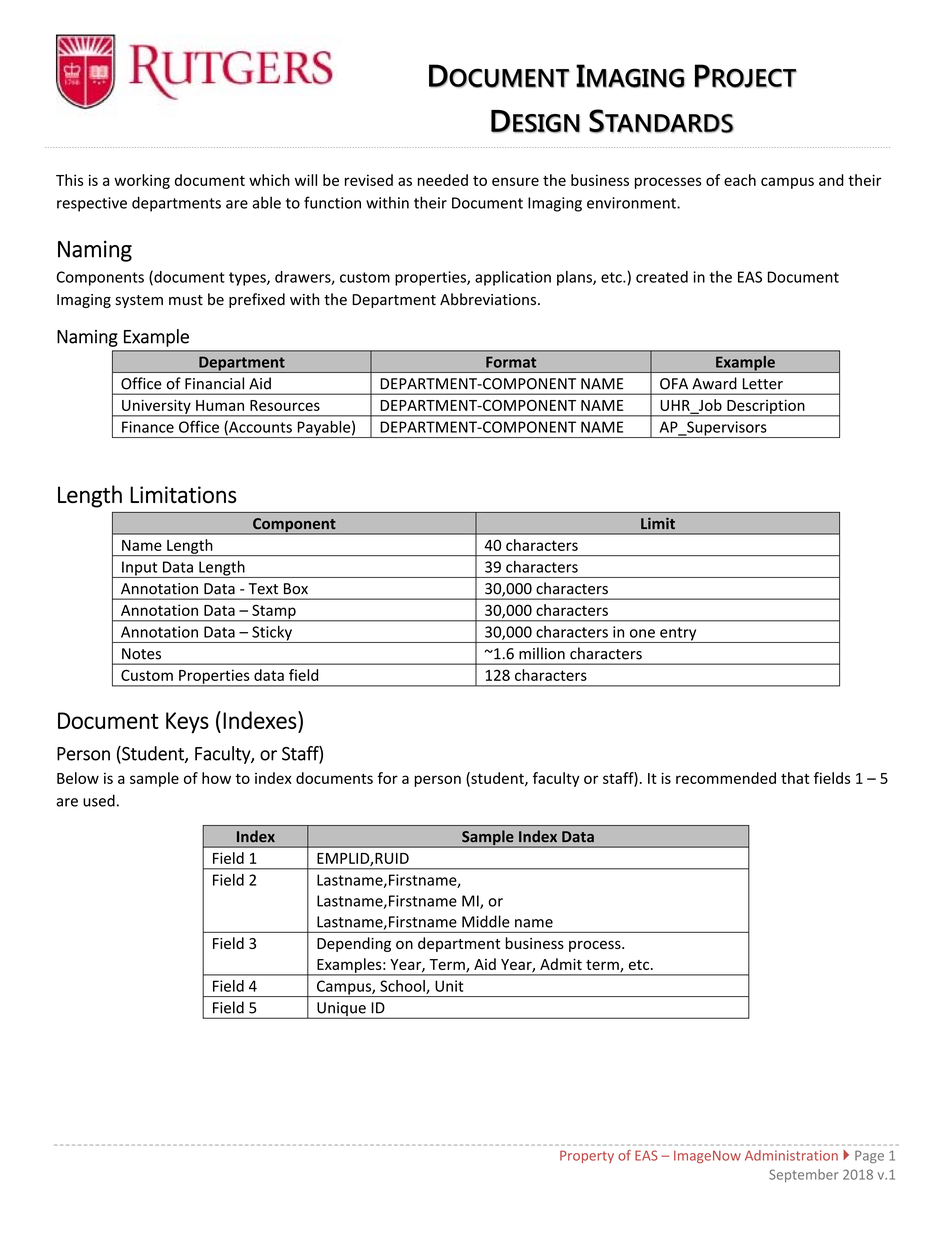 This image has width=952, height=1233. I want to click on Property, so click(587, 1156).
